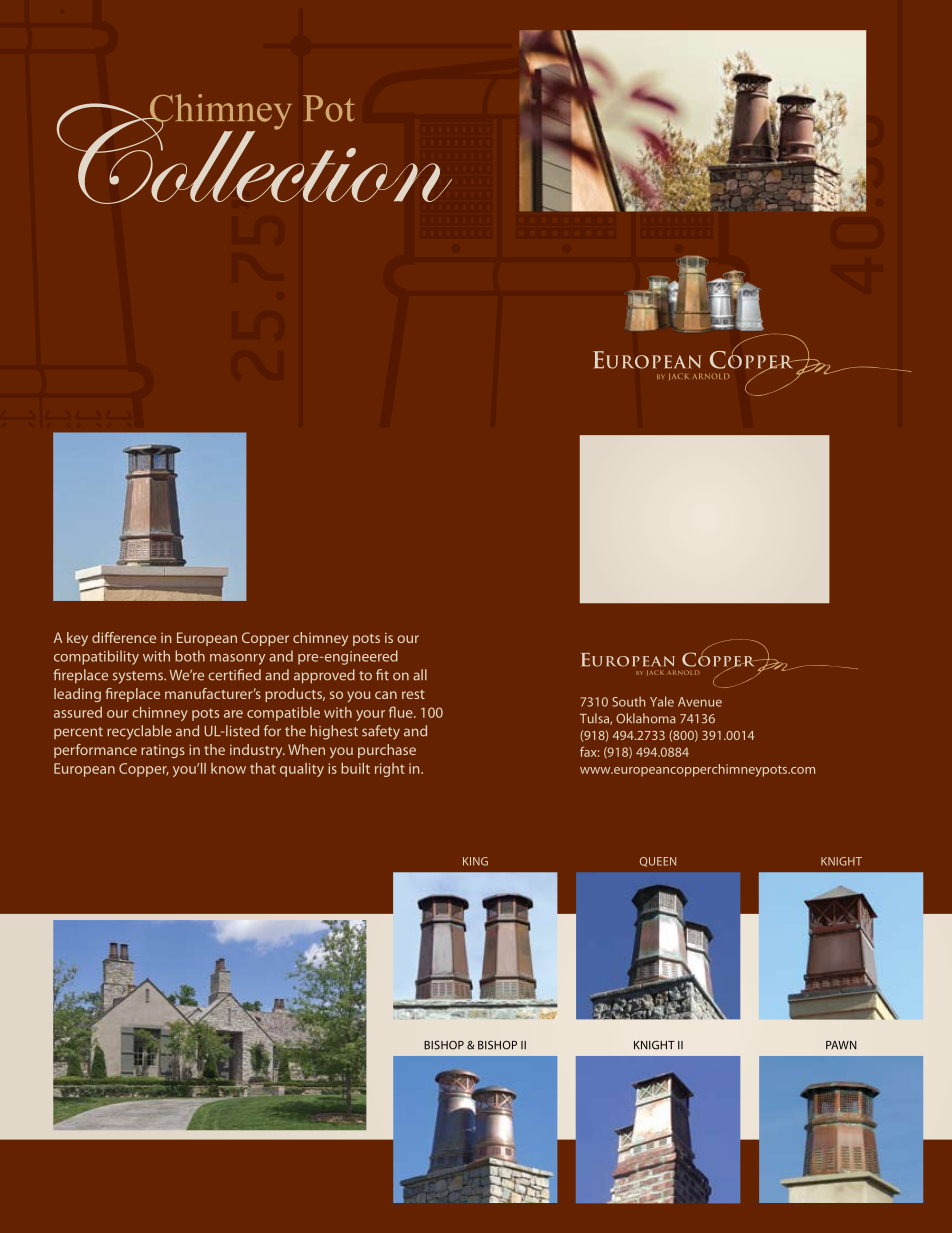  What do you see at coordinates (420, 675) in the page?
I see `all` at bounding box center [420, 675].
